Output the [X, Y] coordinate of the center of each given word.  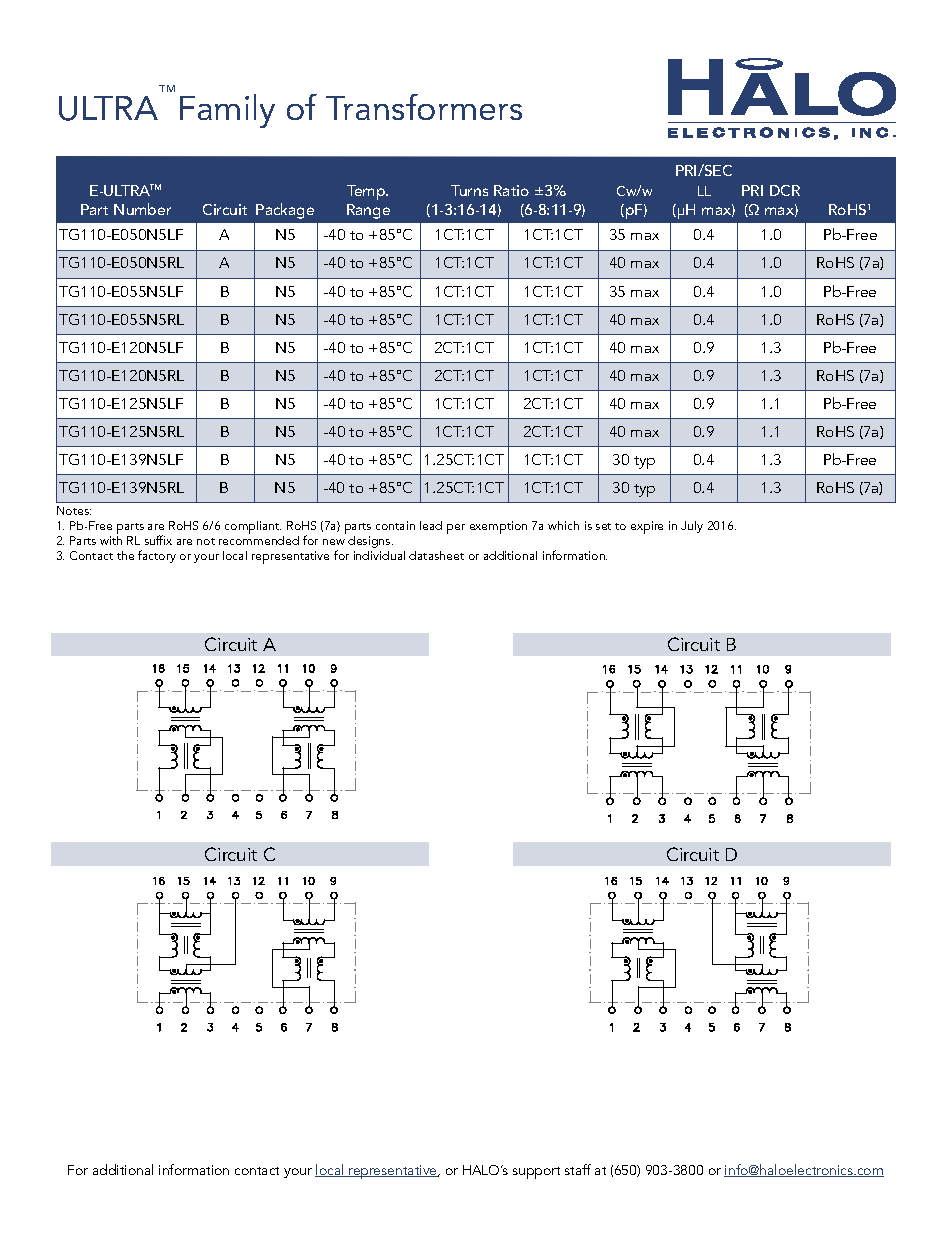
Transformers [424, 107]
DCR [785, 190]
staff [578, 1169]
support [536, 1173]
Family [227, 111]
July [692, 527]
